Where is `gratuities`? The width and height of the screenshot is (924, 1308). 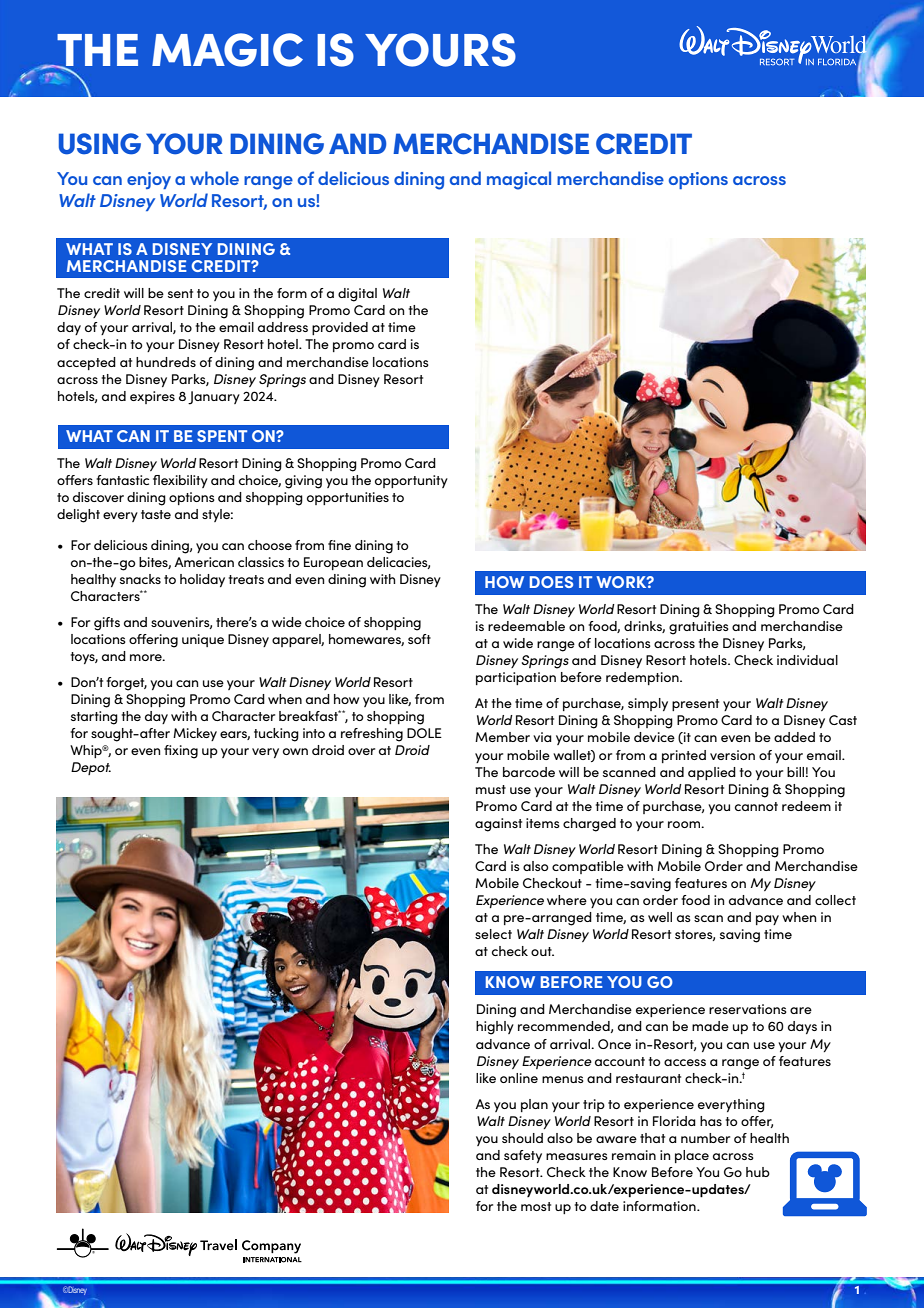 gratuities is located at coordinates (699, 628).
